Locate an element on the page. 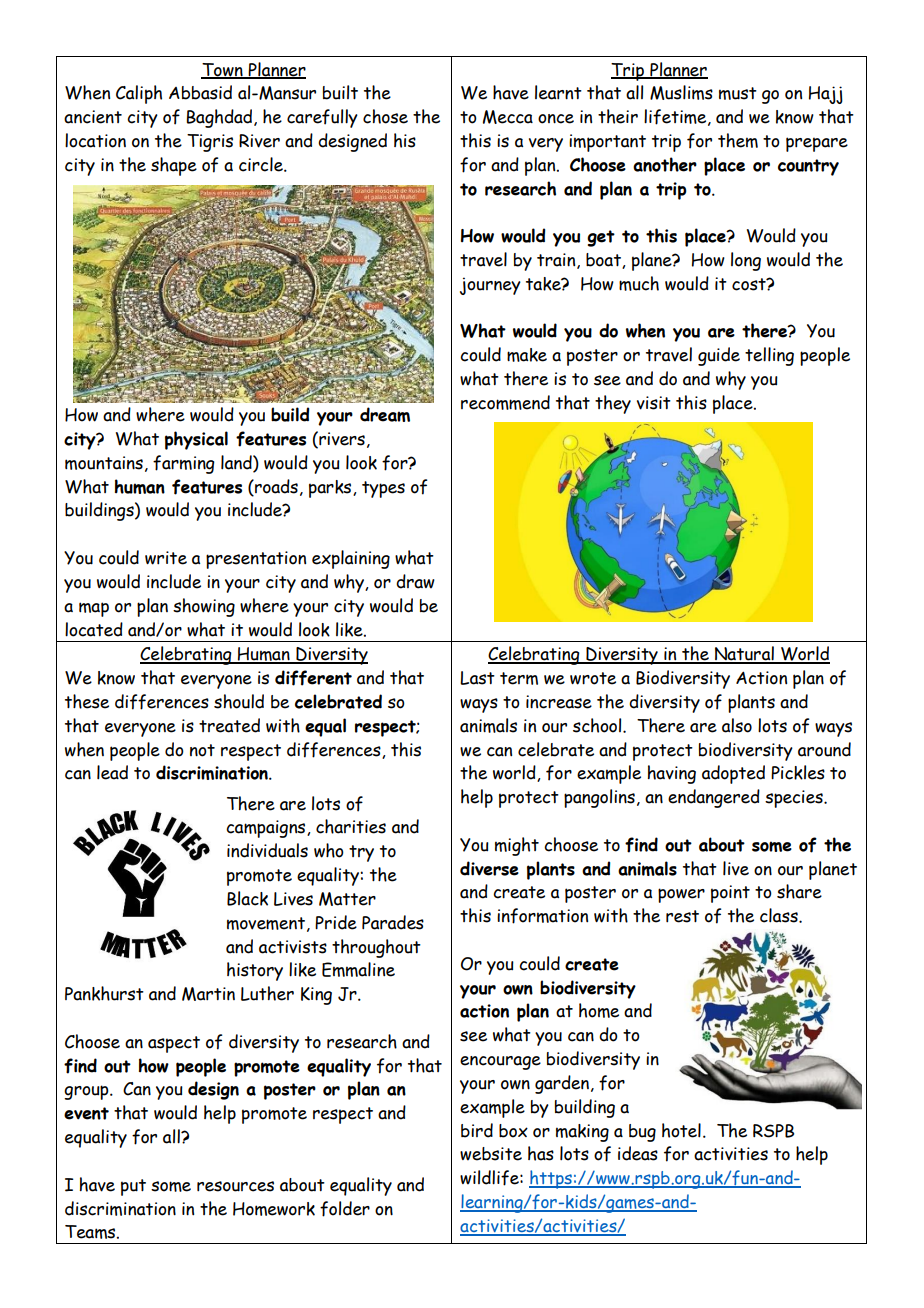  put is located at coordinates (133, 1187).
